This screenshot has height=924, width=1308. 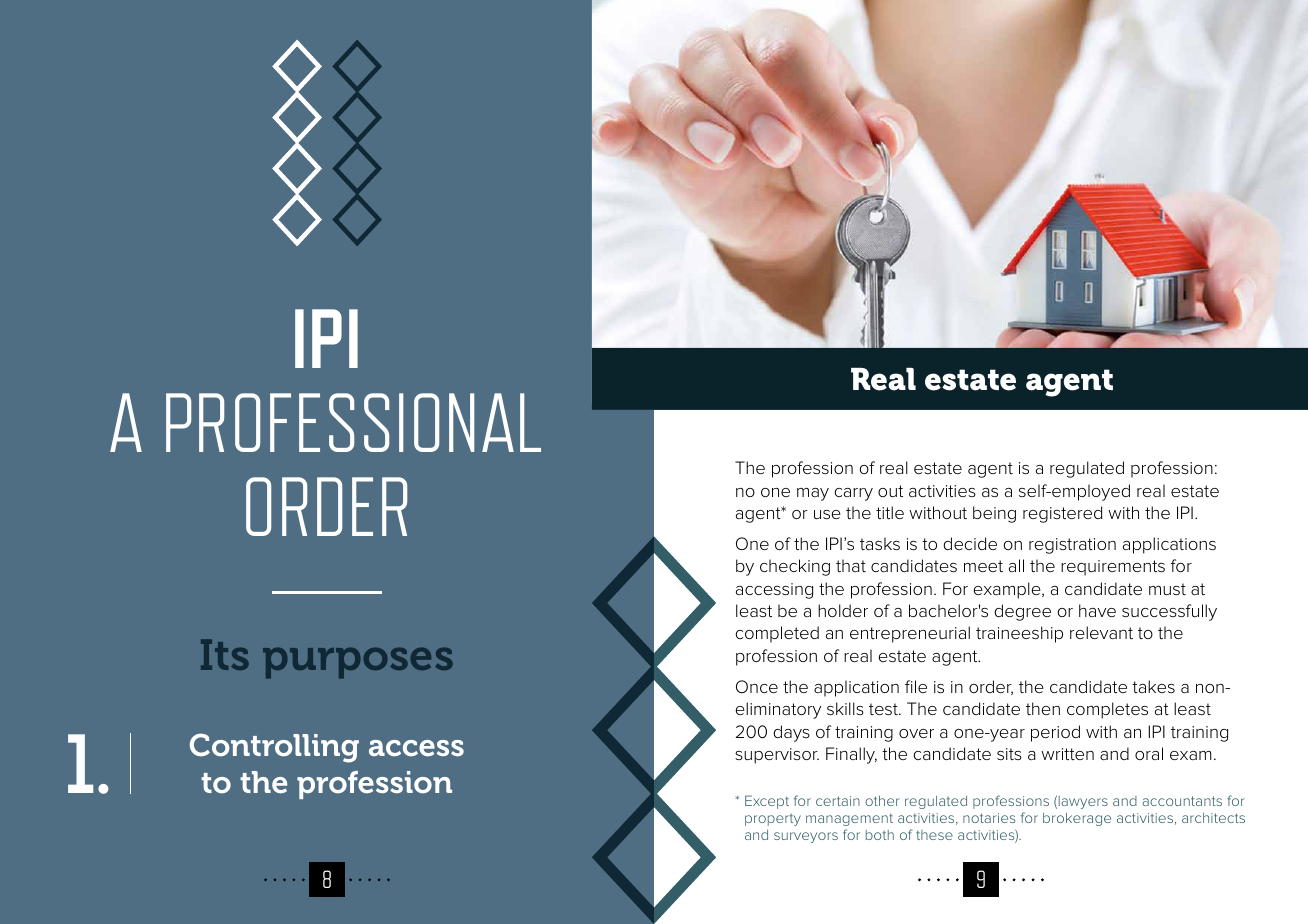 I want to click on must, so click(x=1167, y=589).
